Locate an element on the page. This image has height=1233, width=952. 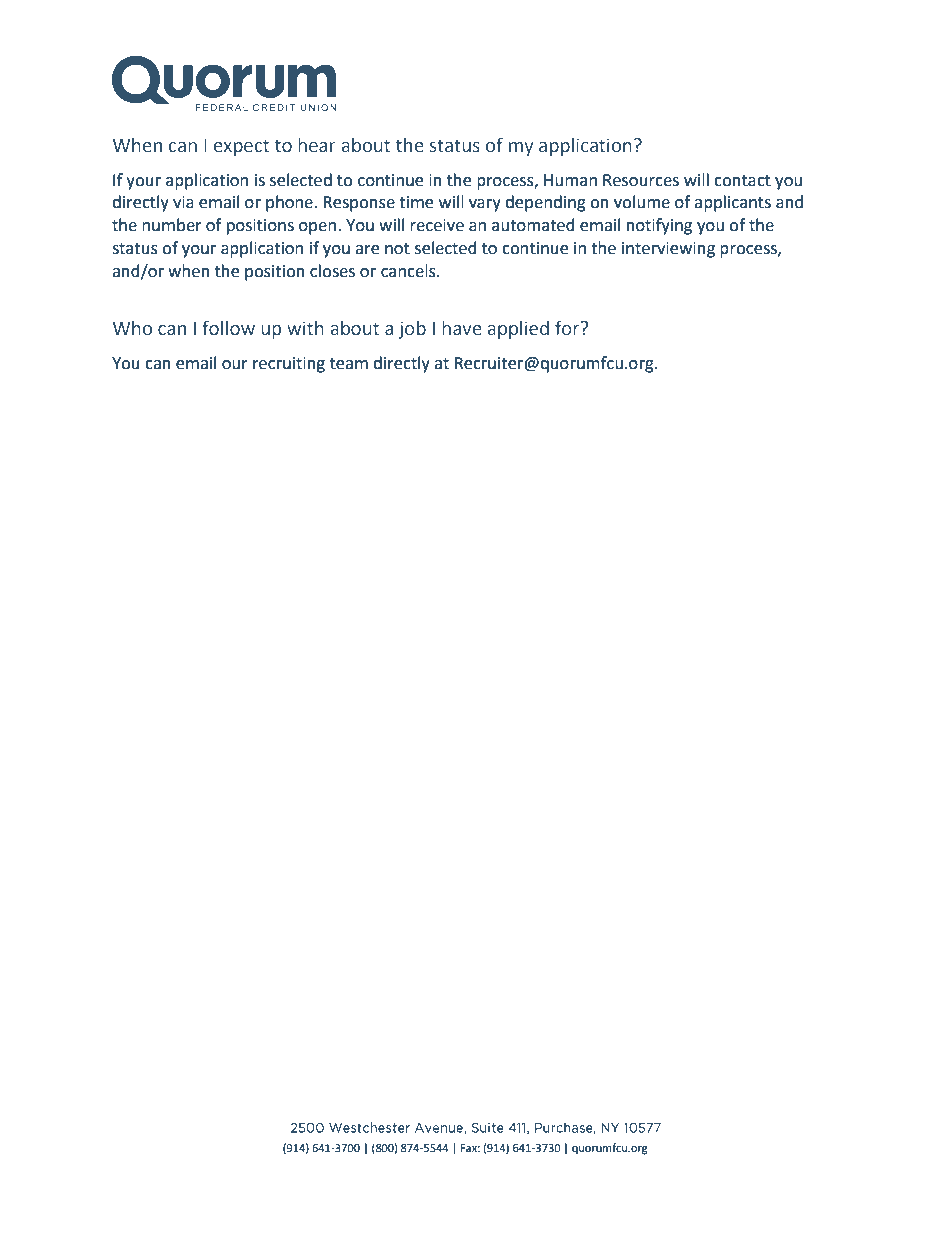
have is located at coordinates (462, 328).
